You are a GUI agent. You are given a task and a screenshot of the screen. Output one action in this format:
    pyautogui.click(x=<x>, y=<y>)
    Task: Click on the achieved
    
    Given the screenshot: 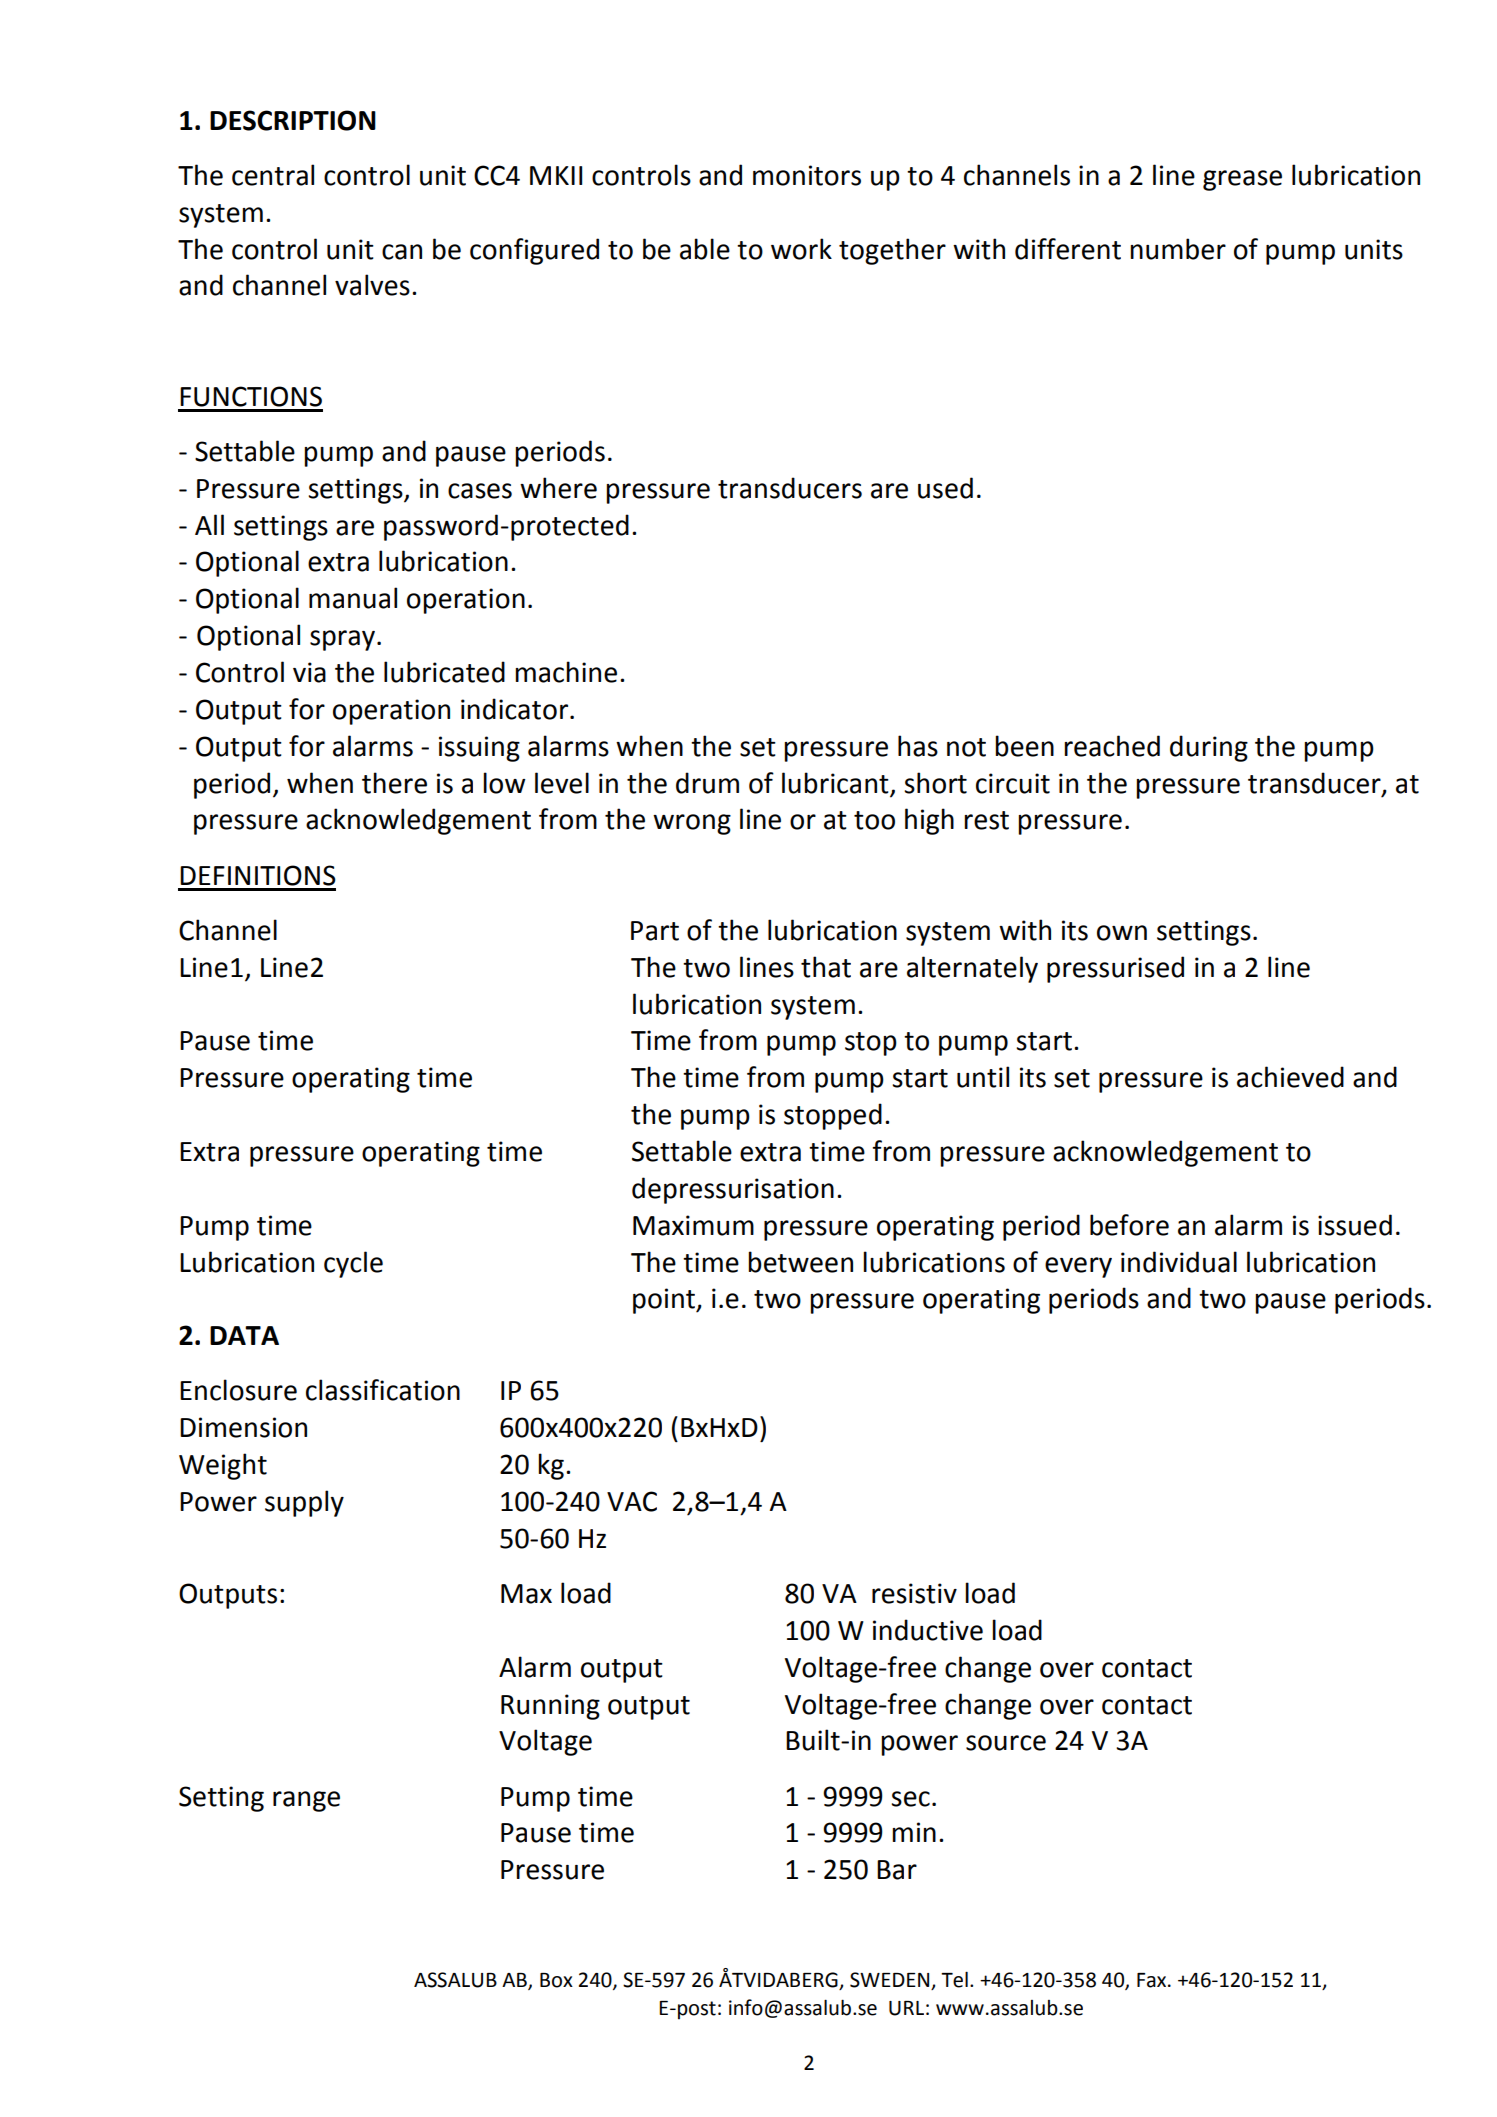 What is the action you would take?
    pyautogui.click(x=1290, y=1077)
